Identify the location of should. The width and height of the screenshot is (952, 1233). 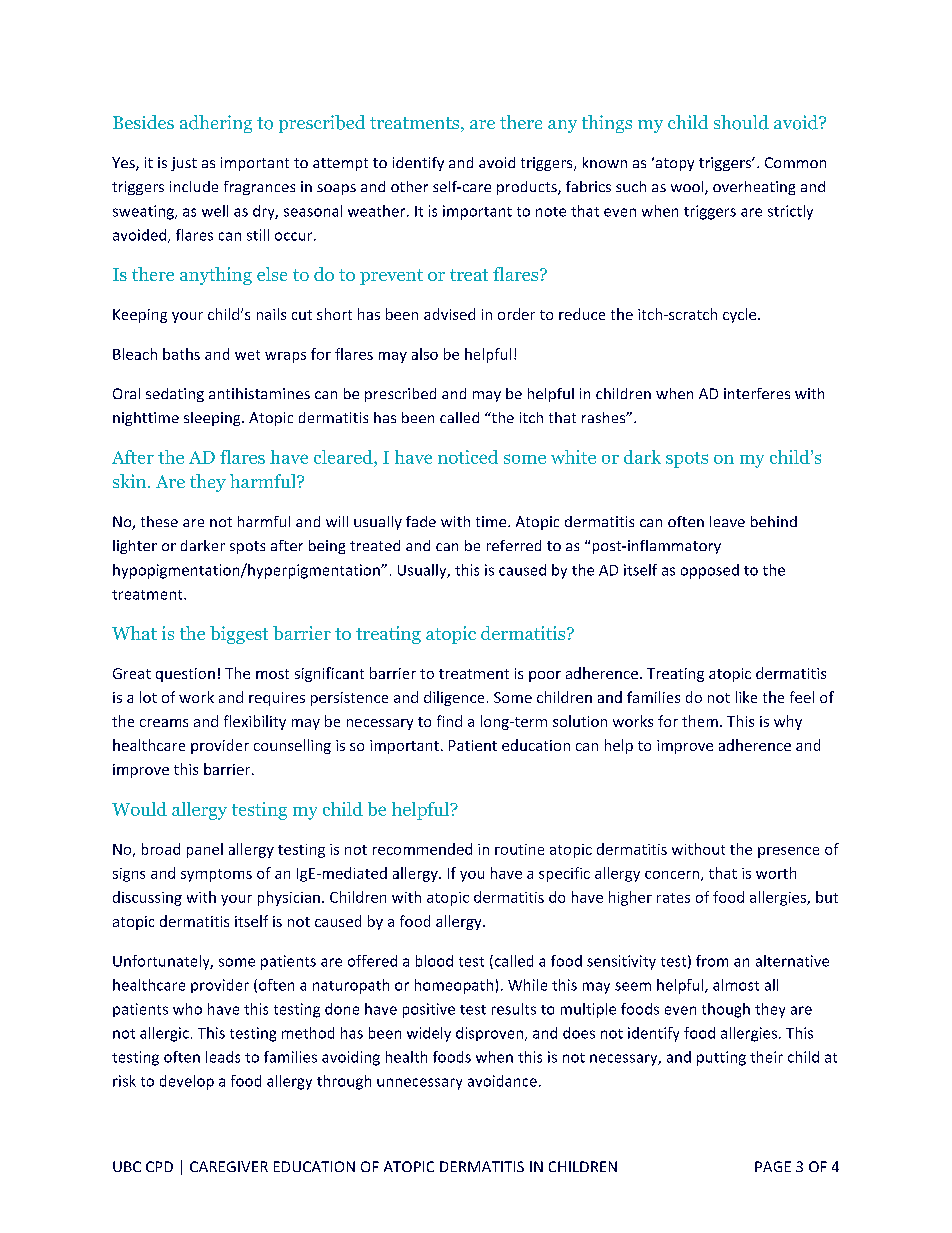
(741, 122).
